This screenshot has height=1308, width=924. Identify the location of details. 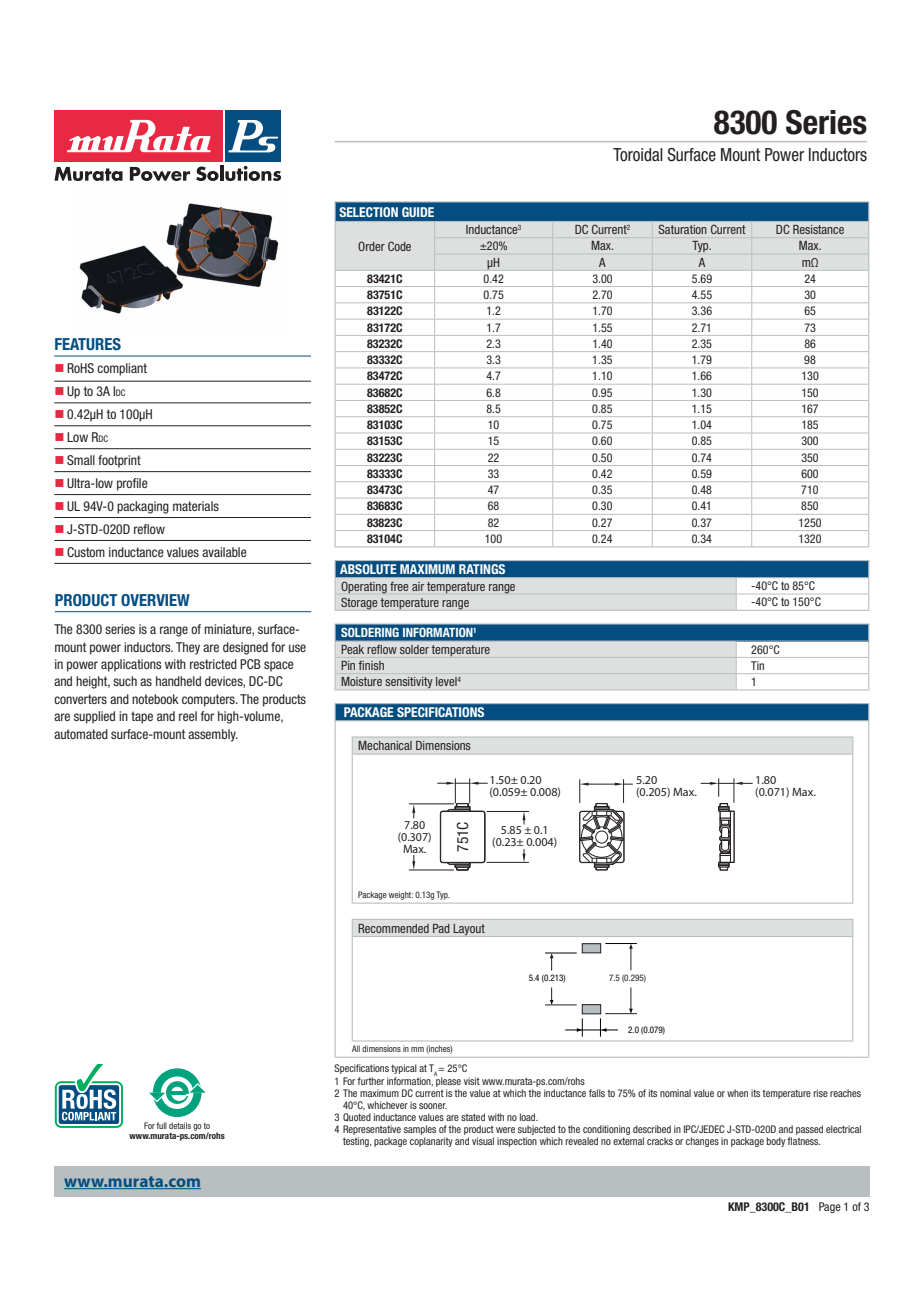
(180, 1125).
